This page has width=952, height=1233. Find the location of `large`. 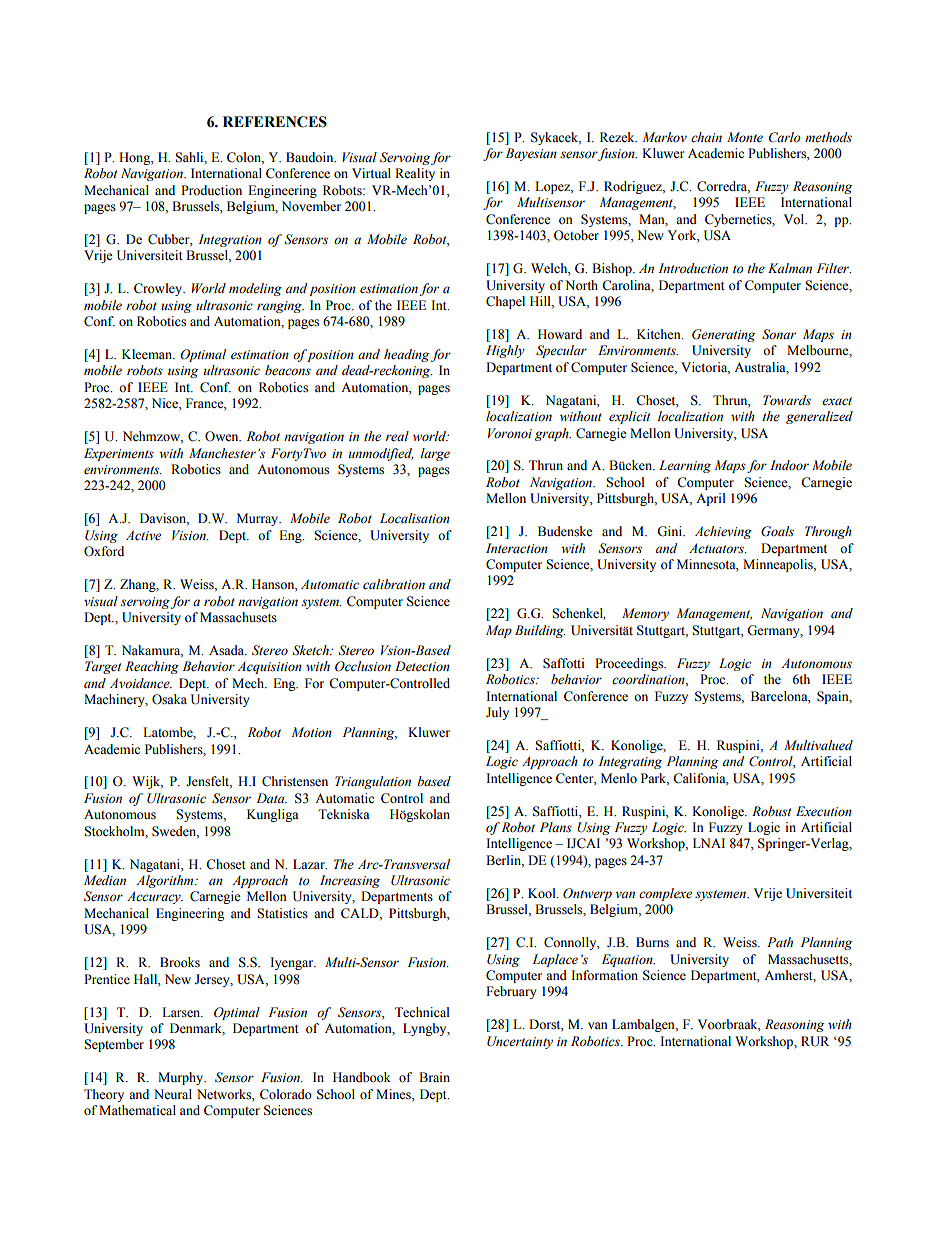

large is located at coordinates (435, 454).
